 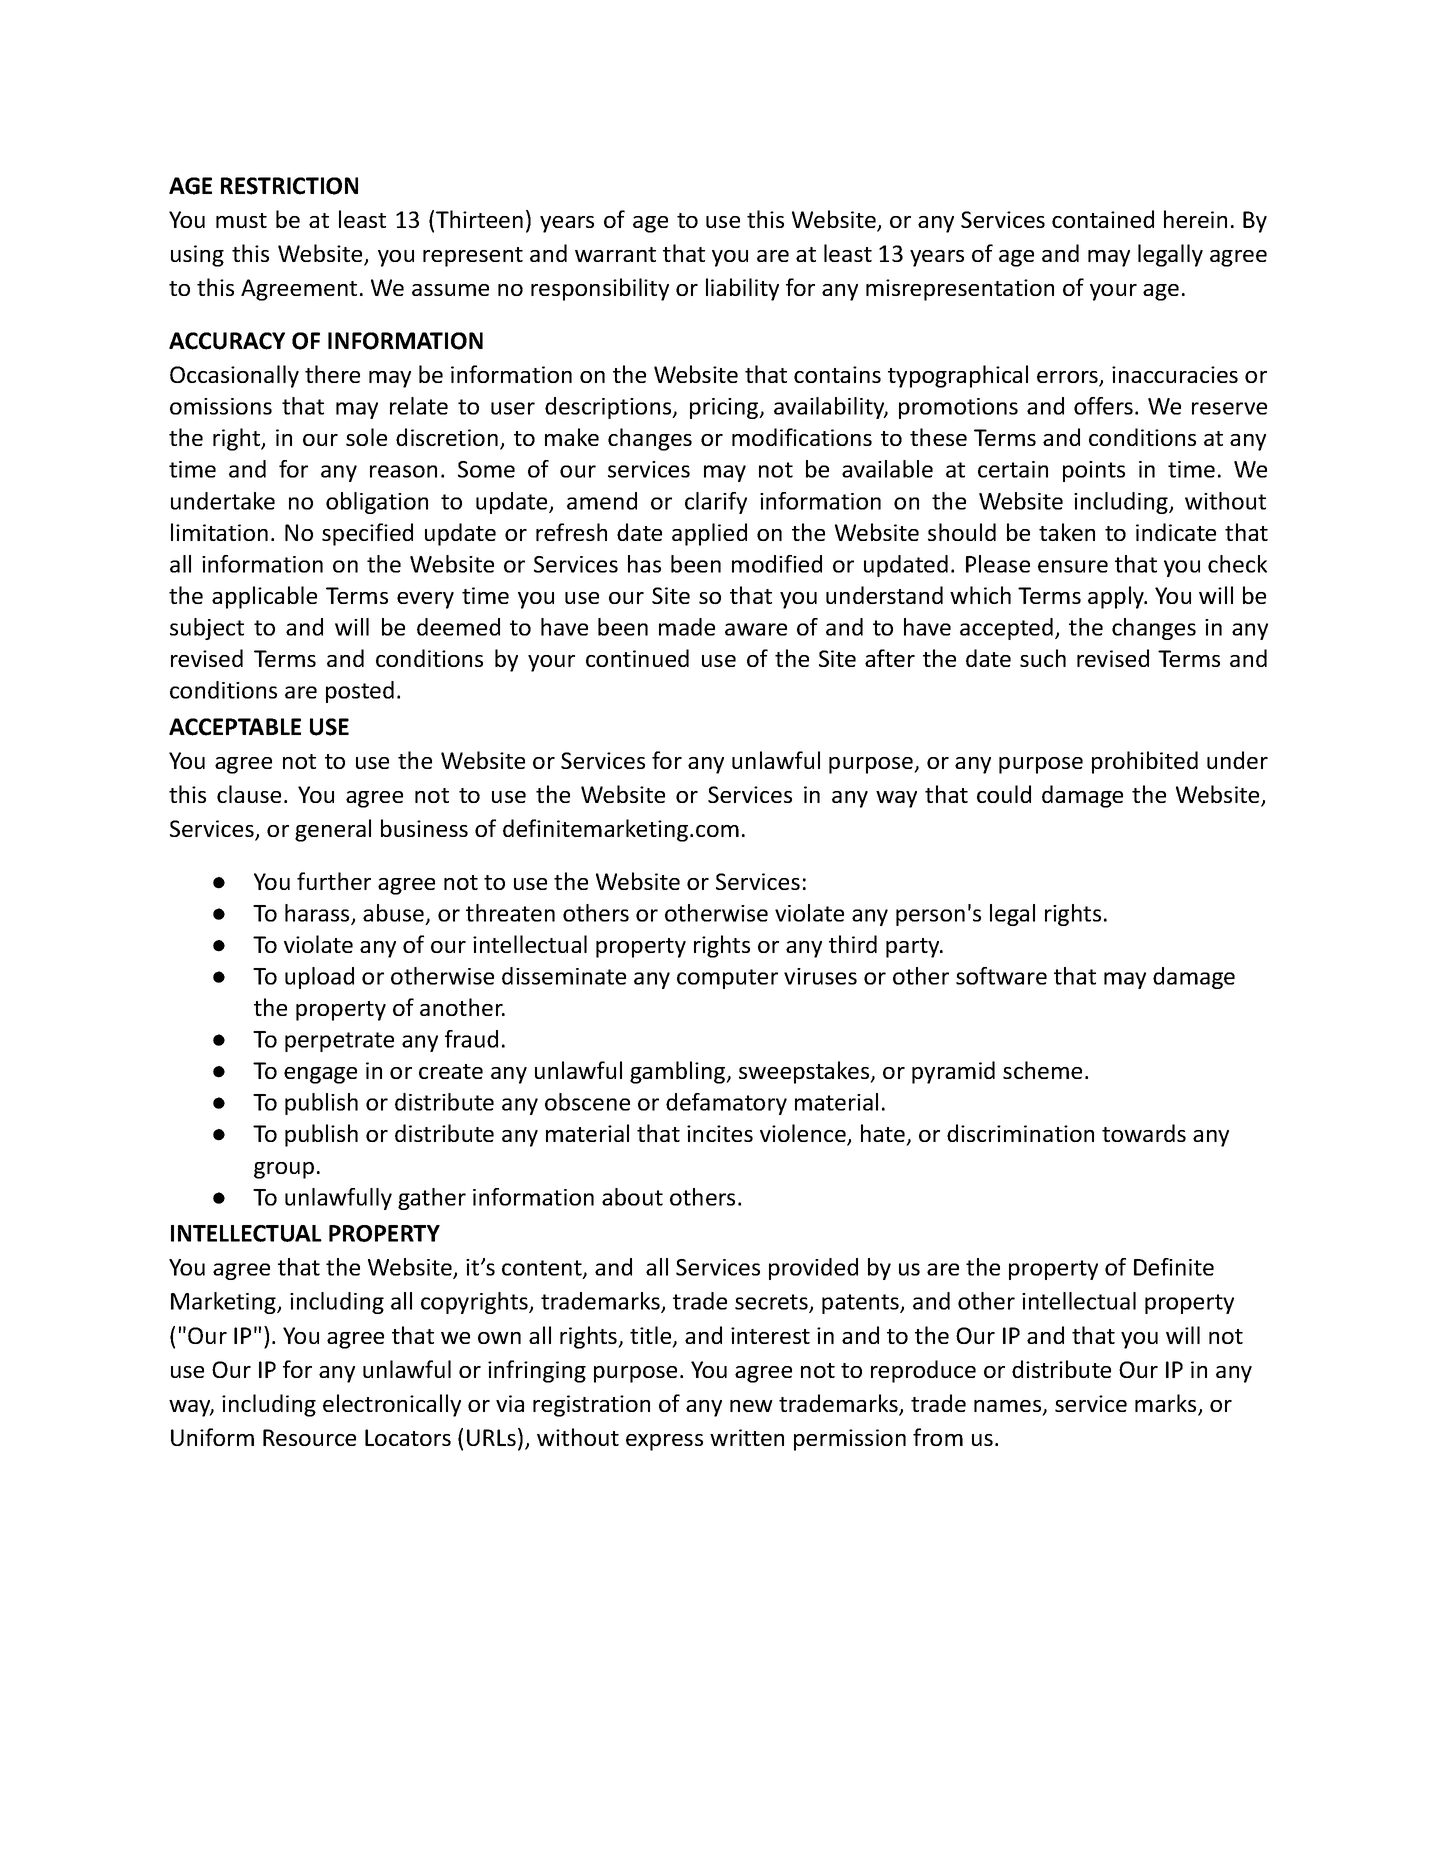 What do you see at coordinates (751, 1406) in the screenshot?
I see `new` at bounding box center [751, 1406].
